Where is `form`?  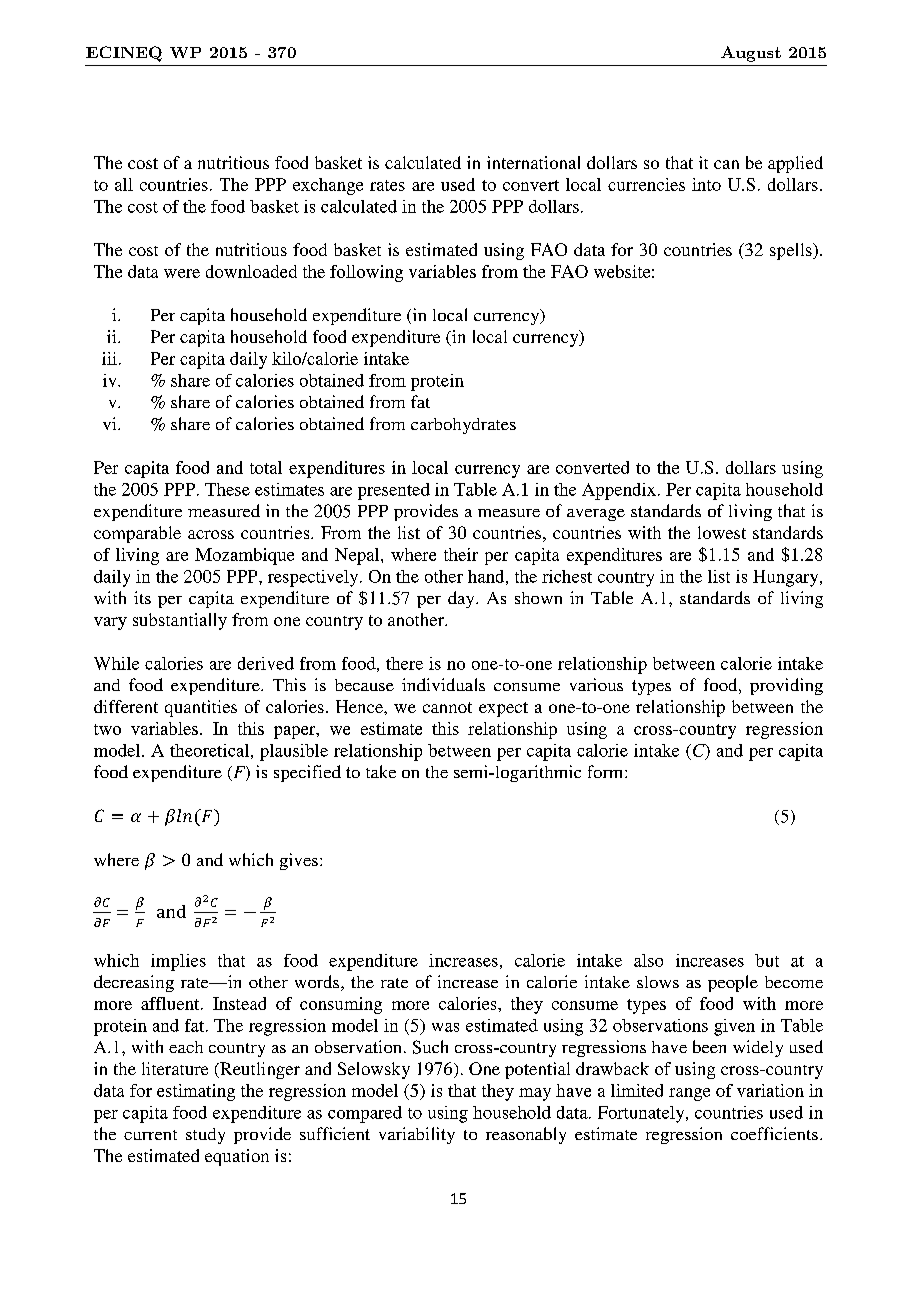 form is located at coordinates (607, 771).
